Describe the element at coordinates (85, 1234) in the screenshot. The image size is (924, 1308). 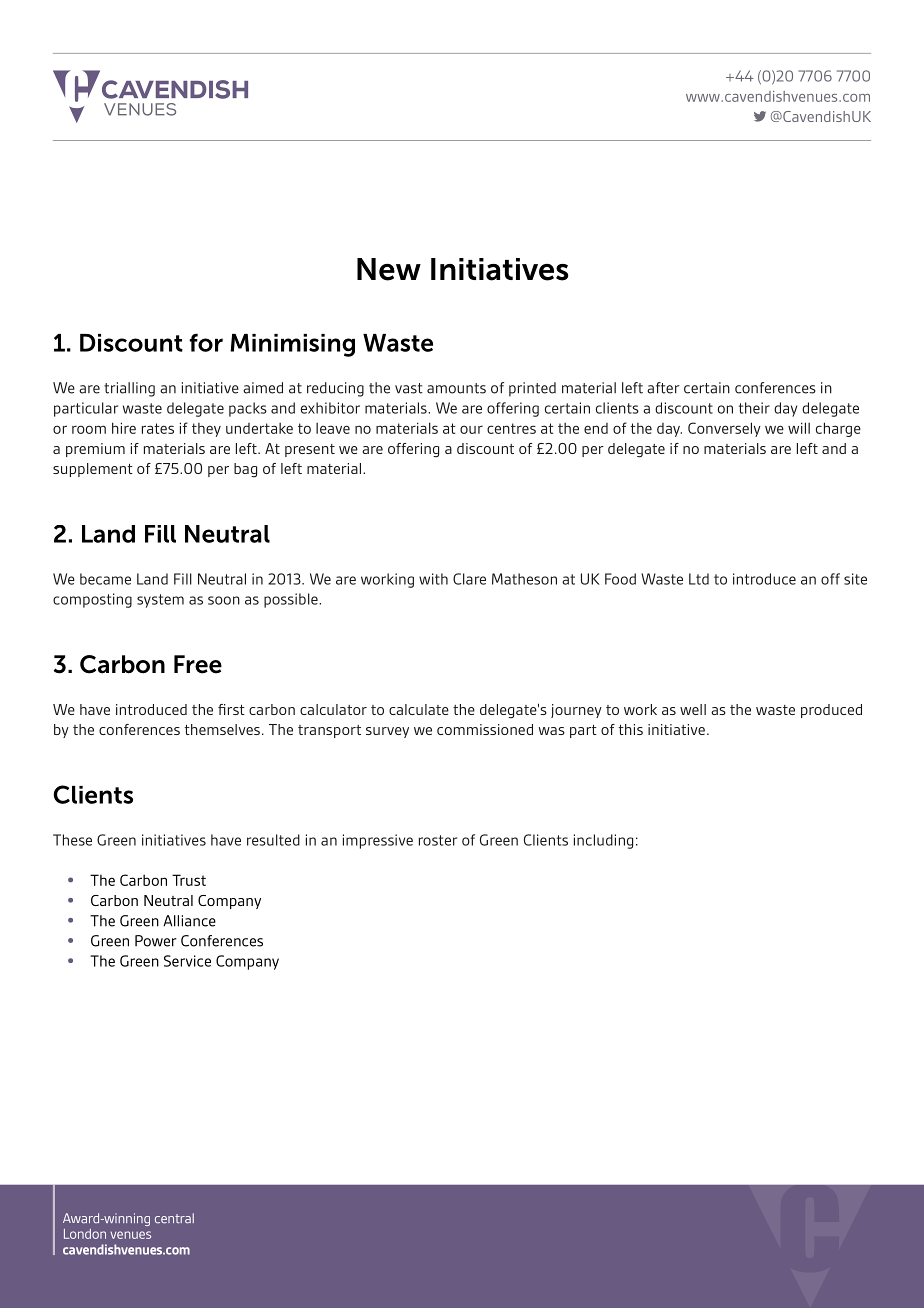
I see `London` at that location.
